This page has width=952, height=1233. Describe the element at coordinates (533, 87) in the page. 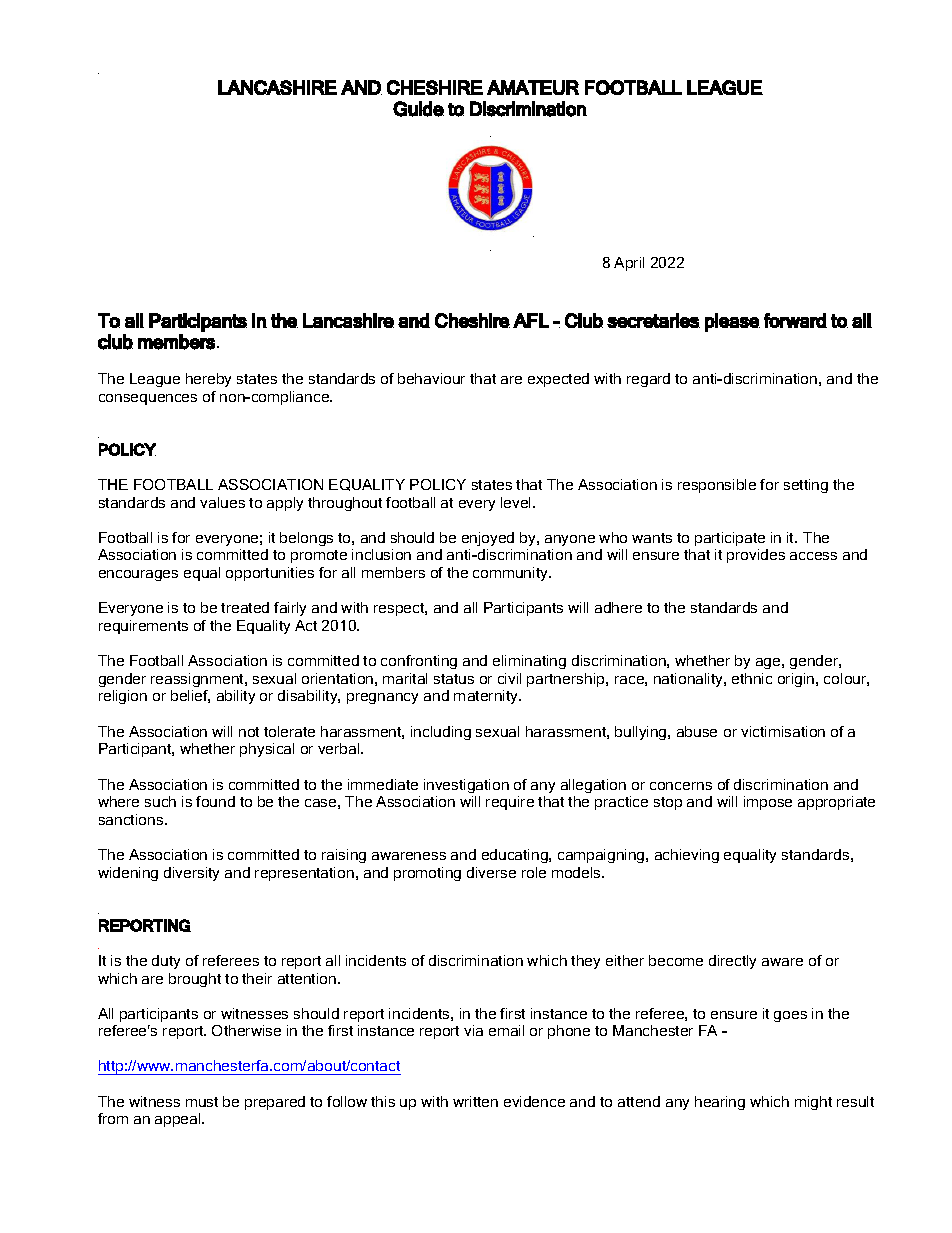

I see `AMATEUR` at that location.
